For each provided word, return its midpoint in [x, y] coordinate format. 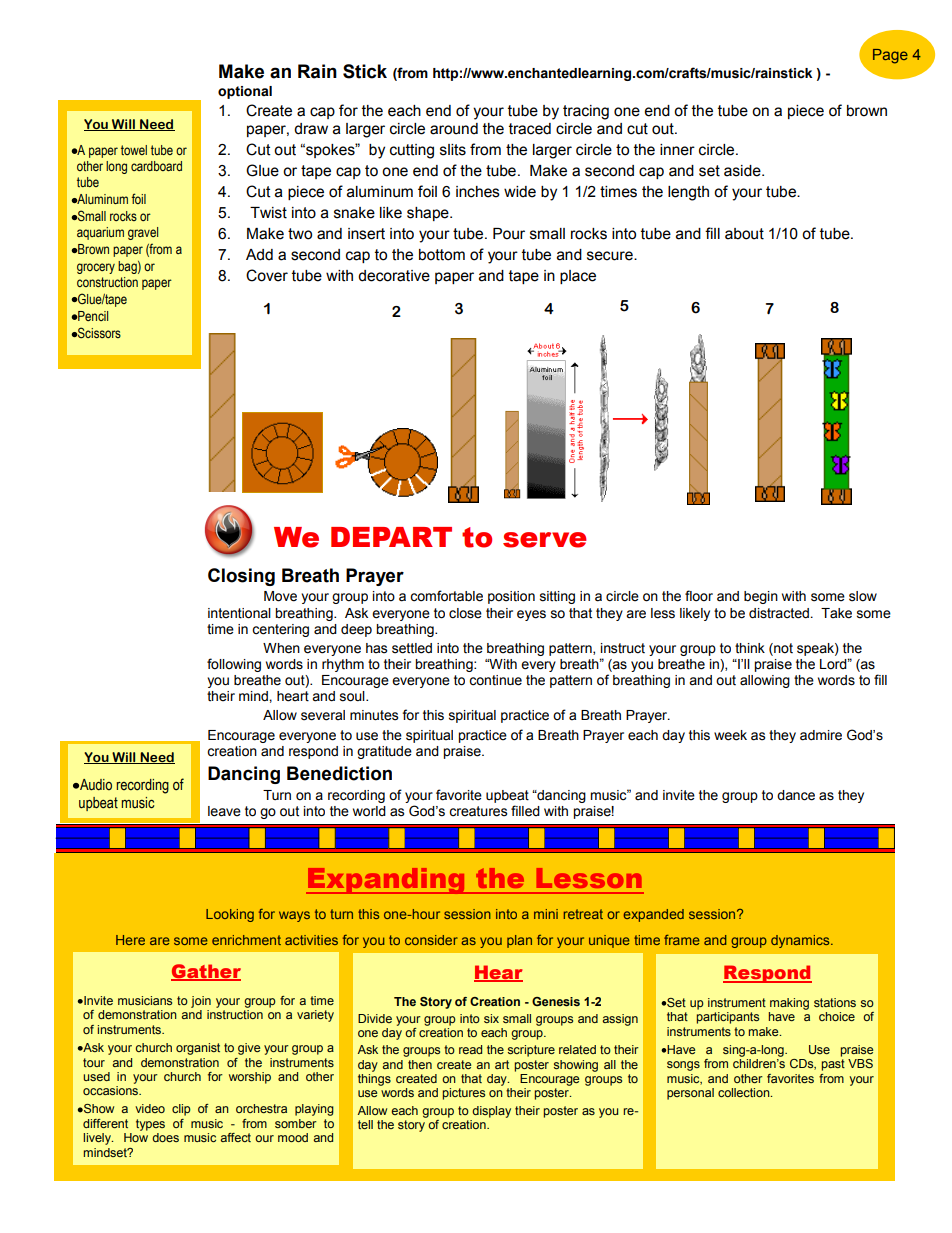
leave [224, 811]
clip [181, 1110]
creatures [478, 811]
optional [245, 92]
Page [890, 56]
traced [530, 129]
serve [545, 540]
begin [761, 597]
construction [107, 282]
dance [796, 795]
